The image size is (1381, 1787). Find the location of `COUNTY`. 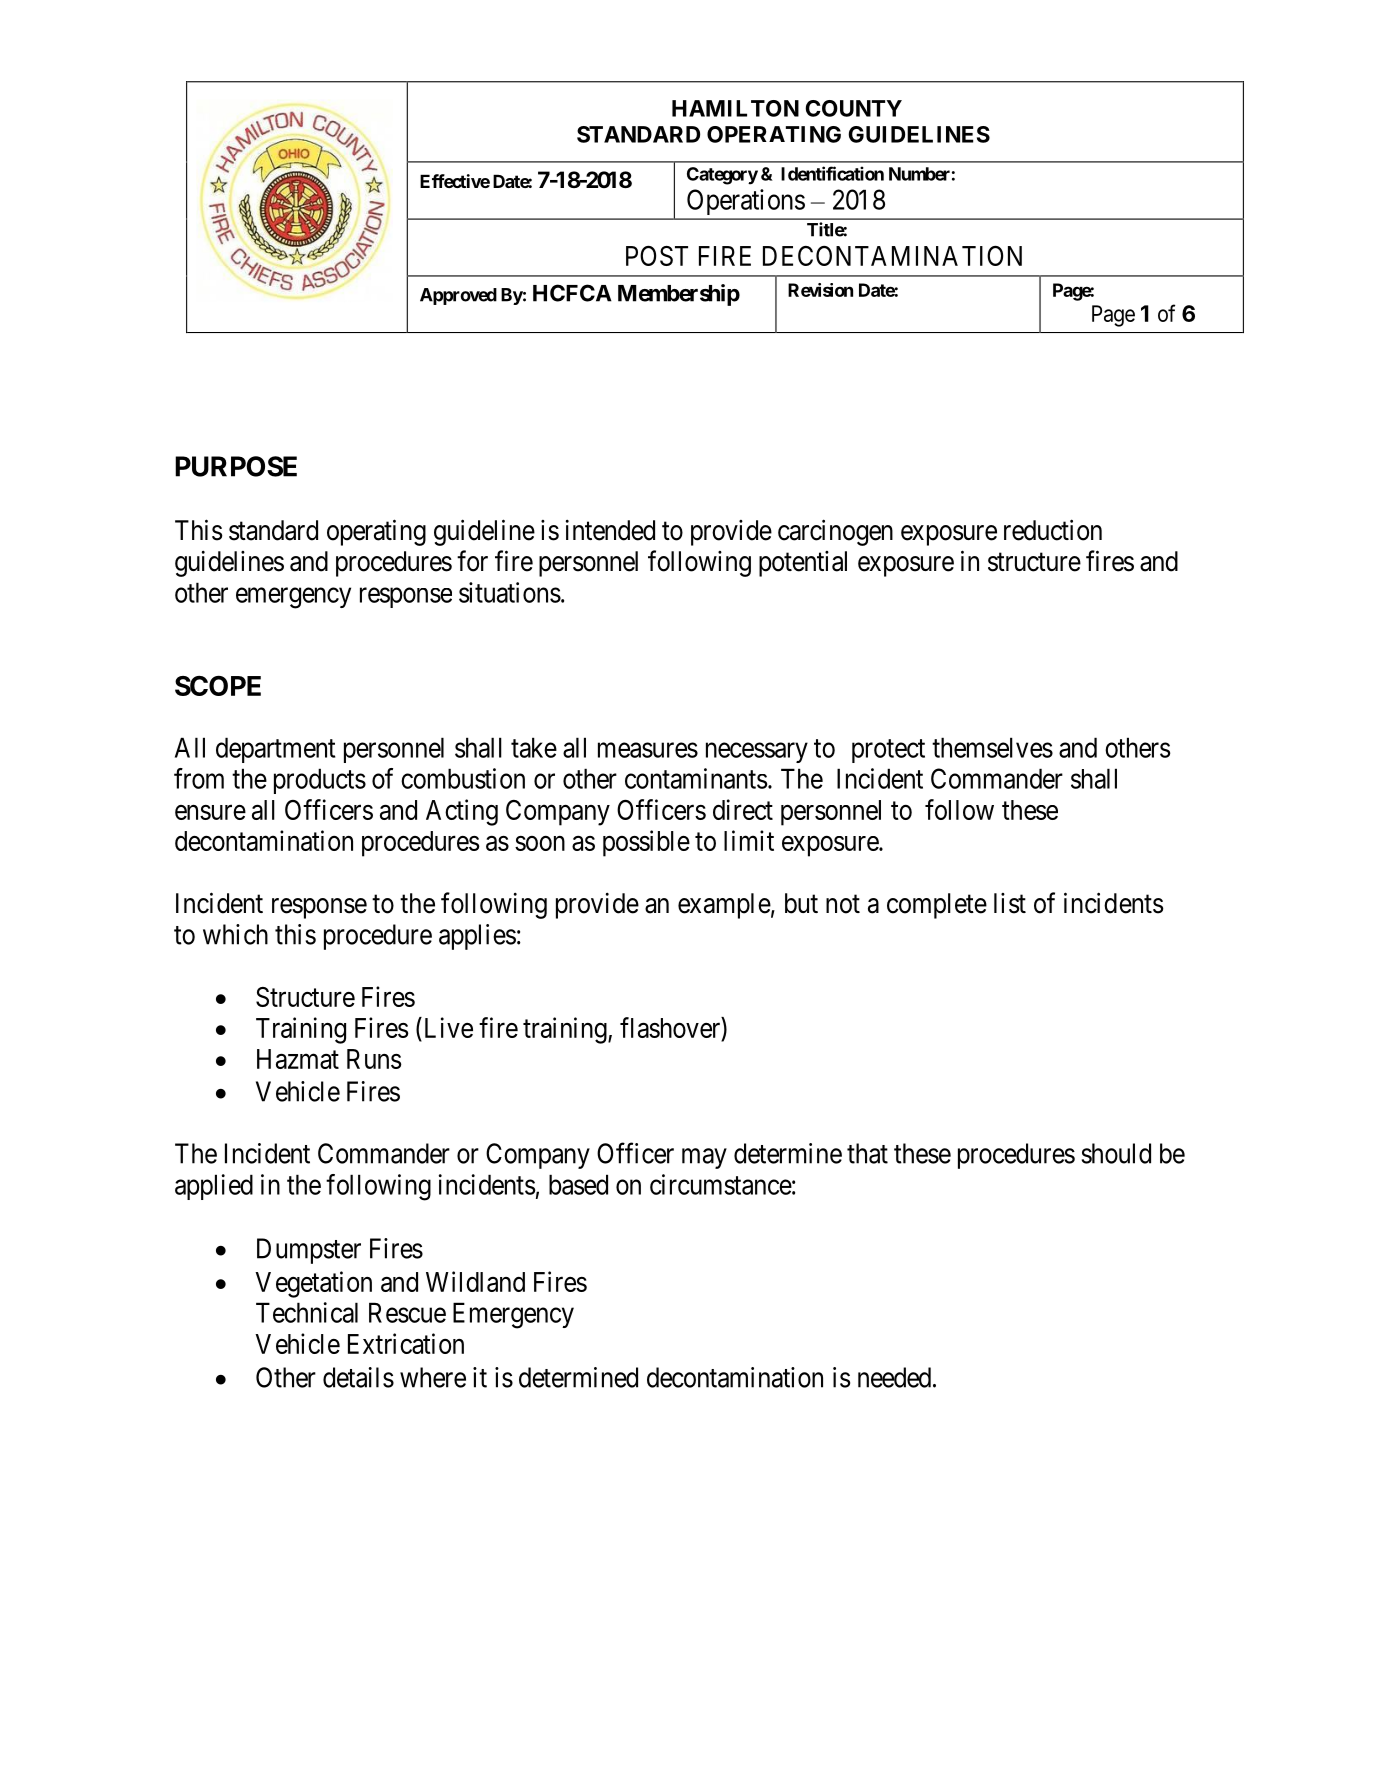

COUNTY is located at coordinates (853, 108).
